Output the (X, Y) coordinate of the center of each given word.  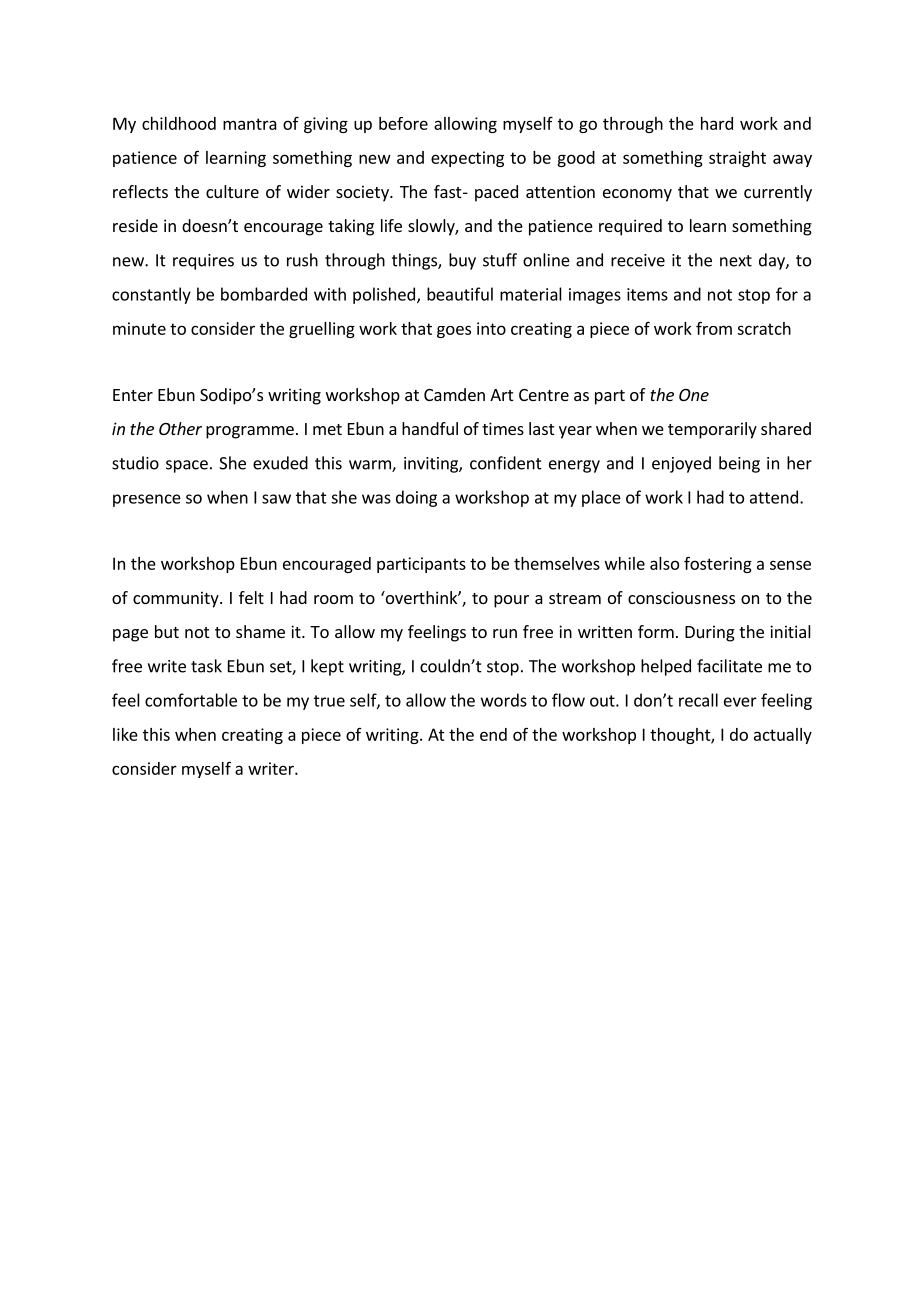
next (736, 261)
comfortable (191, 700)
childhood (179, 123)
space (187, 466)
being (739, 464)
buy (462, 261)
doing (416, 498)
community (177, 599)
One (694, 395)
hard (717, 123)
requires (203, 262)
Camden (454, 394)
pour (511, 601)
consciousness (681, 597)
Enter (133, 395)
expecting (467, 159)
